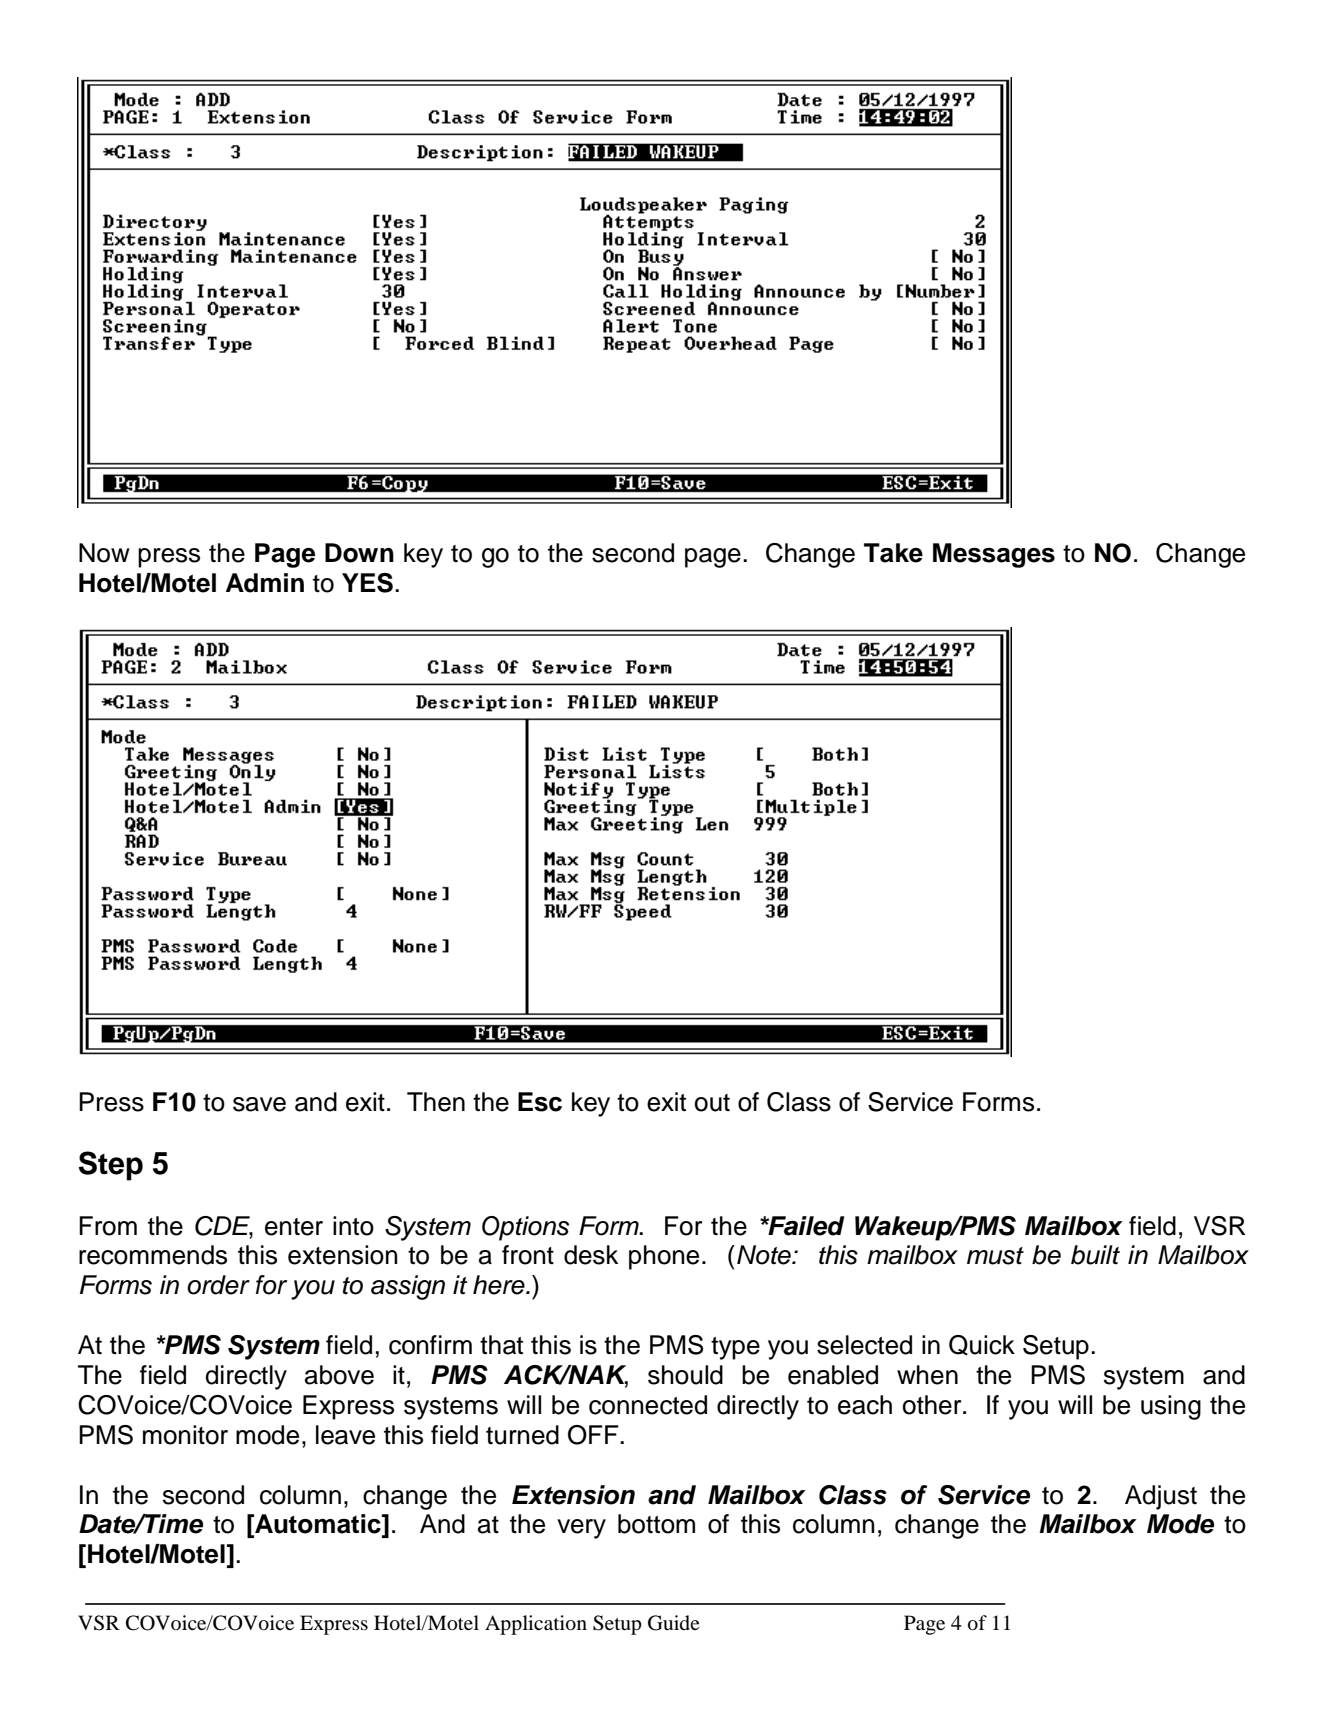 Image resolution: width=1324 pixels, height=1713 pixels. Describe the element at coordinates (893, 553) in the image. I see `Take` at that location.
